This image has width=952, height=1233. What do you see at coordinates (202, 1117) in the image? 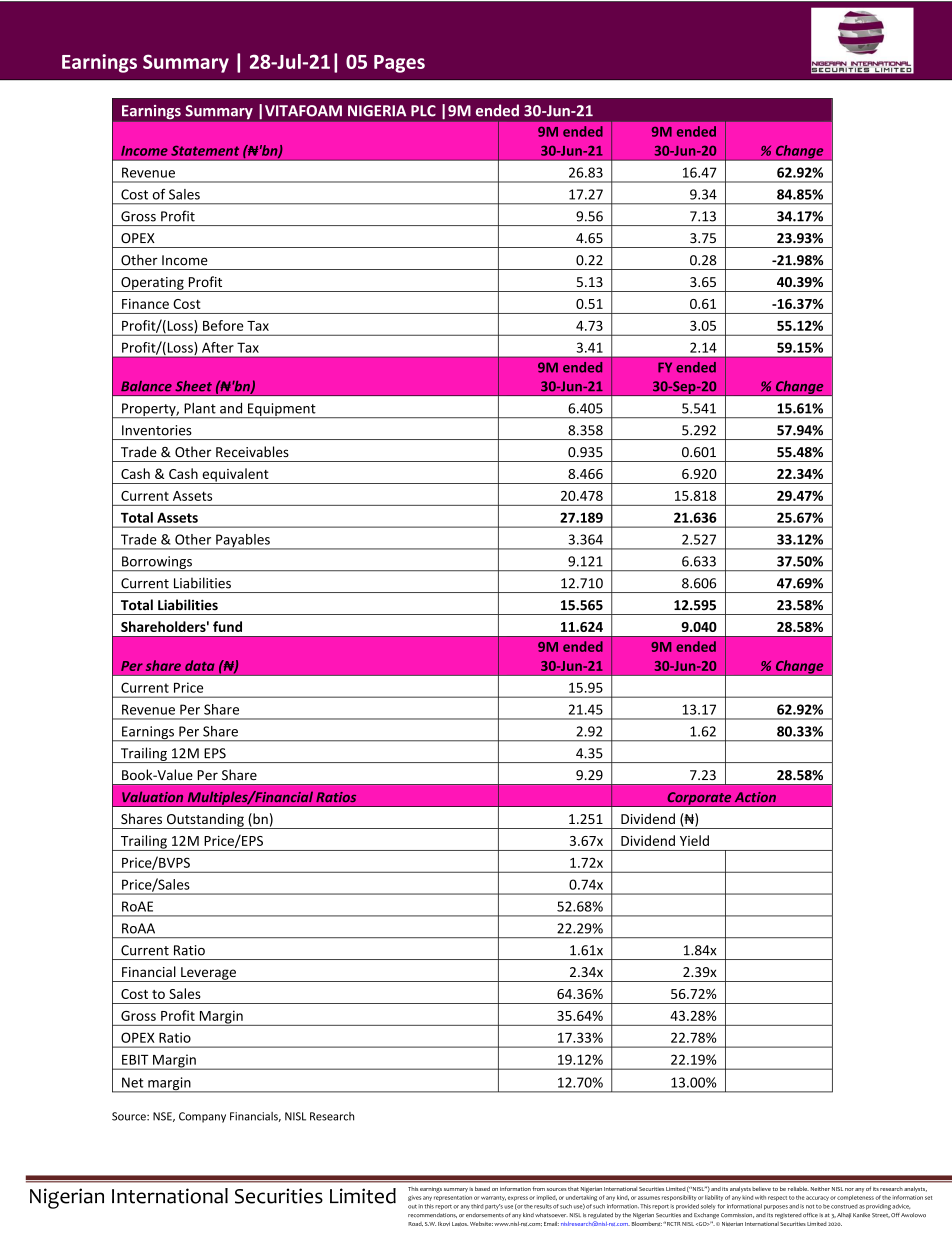
I see `Company` at bounding box center [202, 1117].
